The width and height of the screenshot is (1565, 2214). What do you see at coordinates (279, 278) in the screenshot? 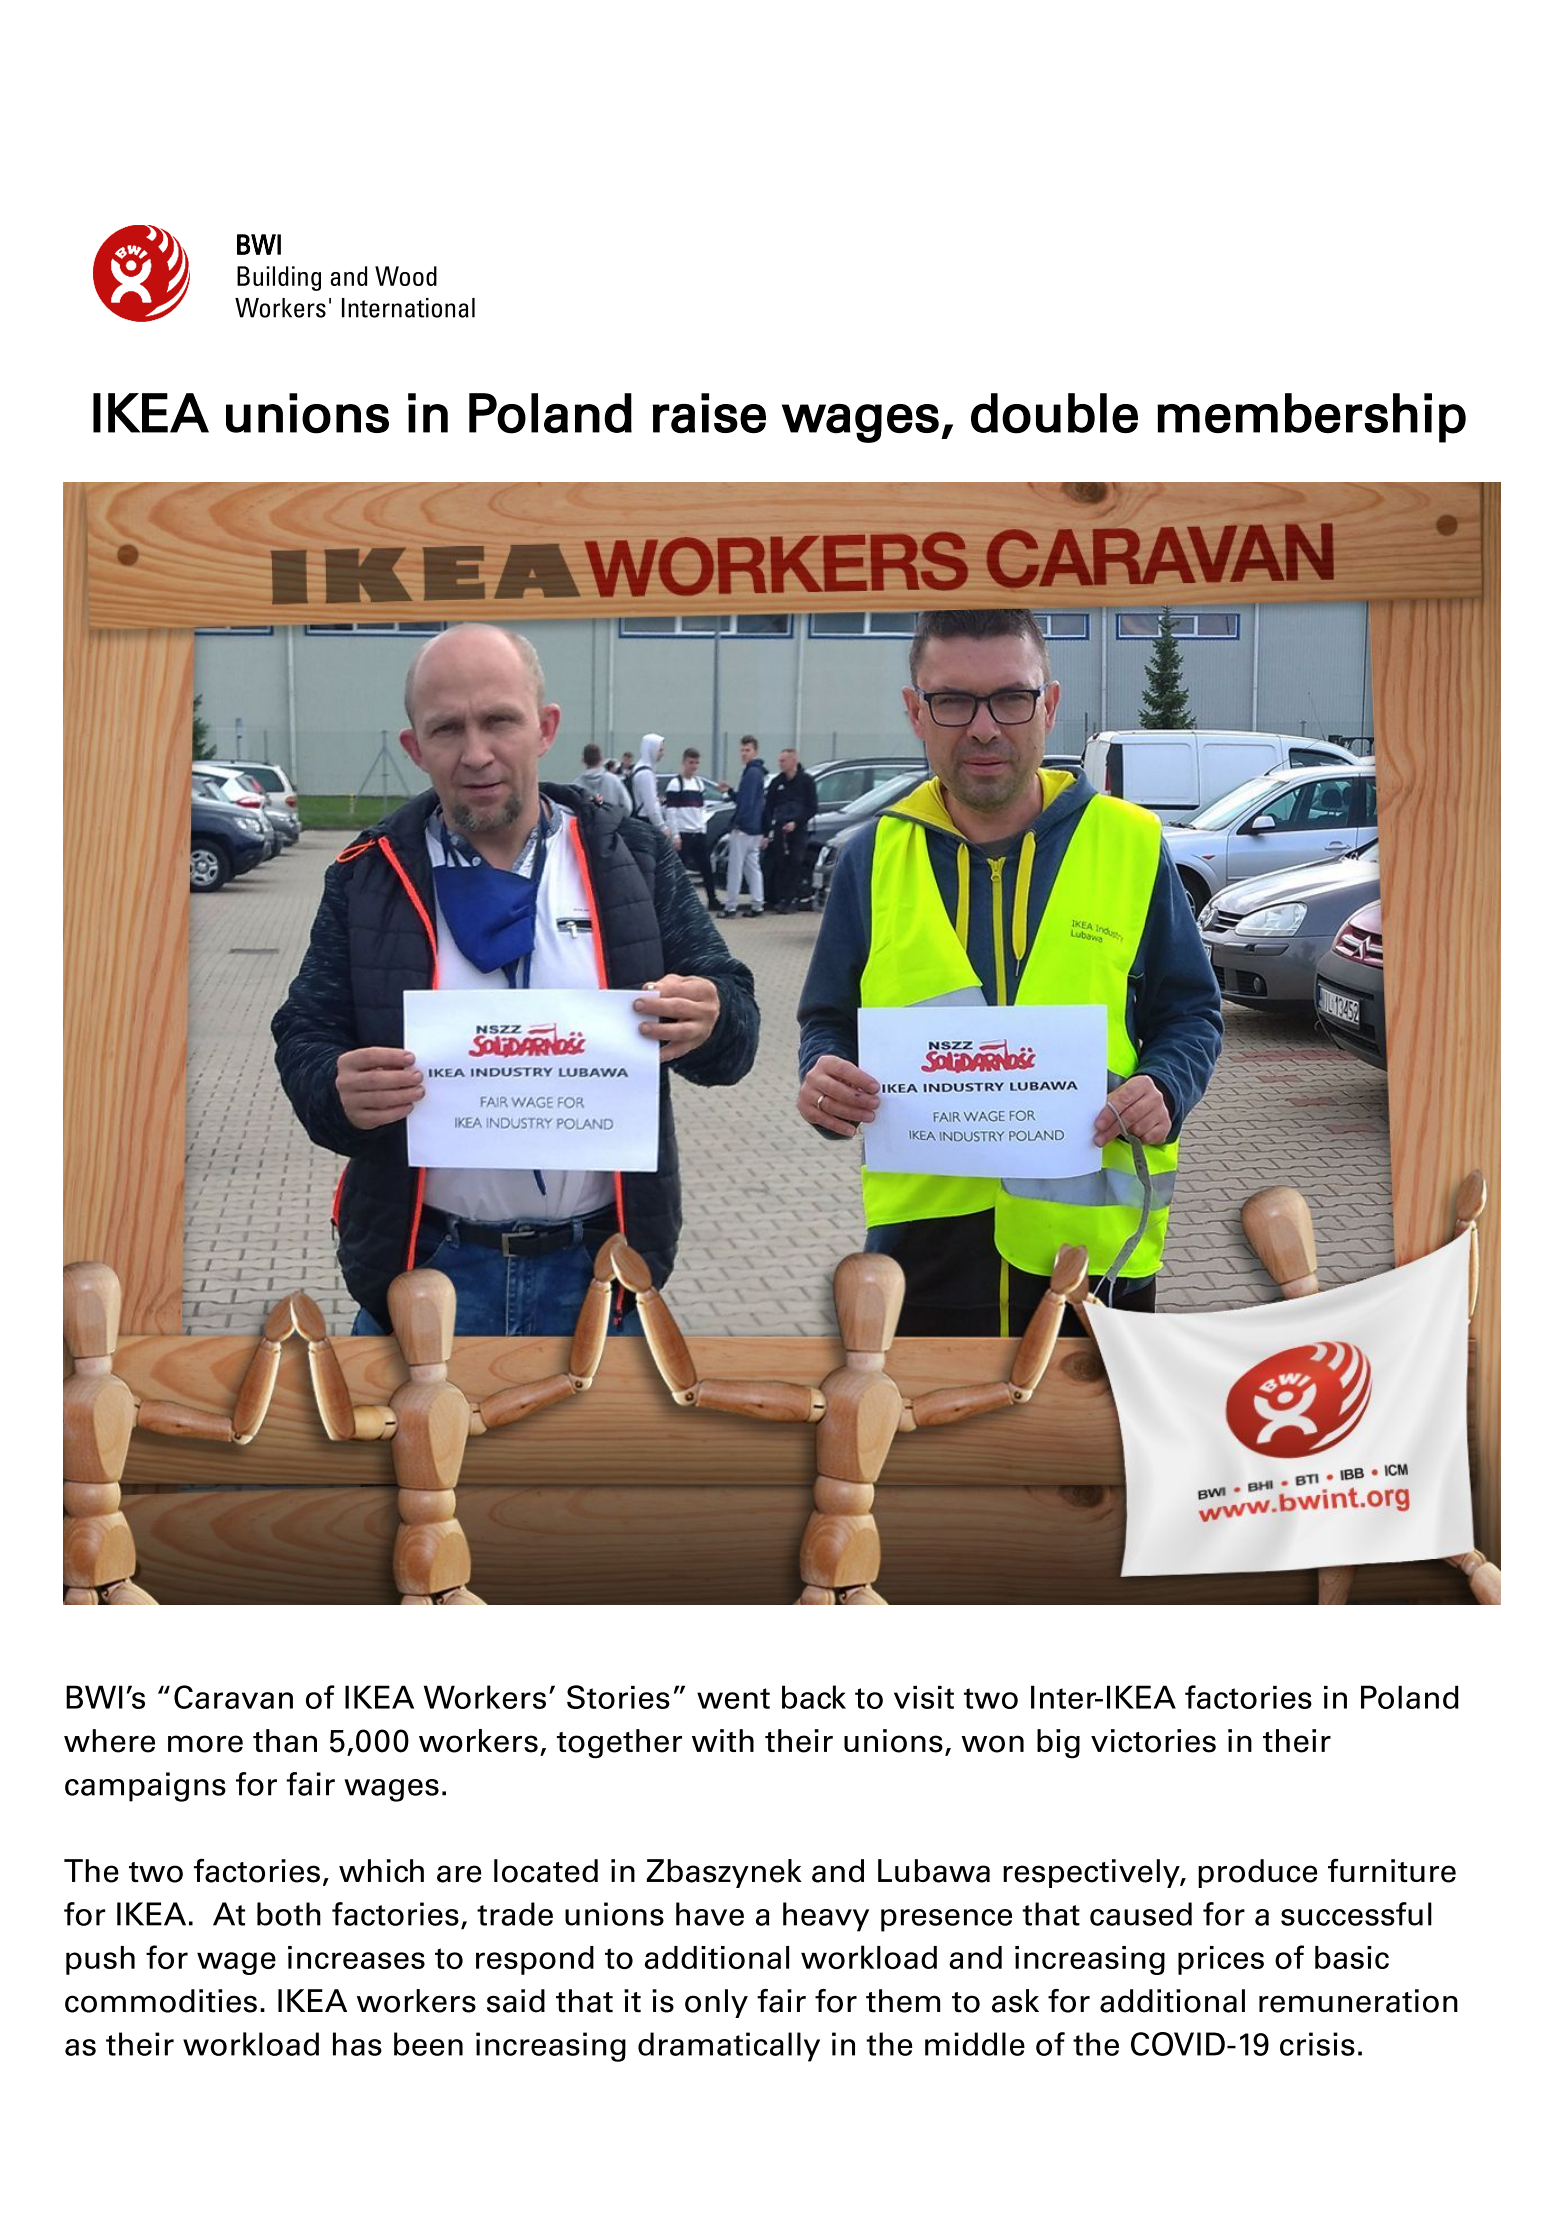
I see `Building` at bounding box center [279, 278].
